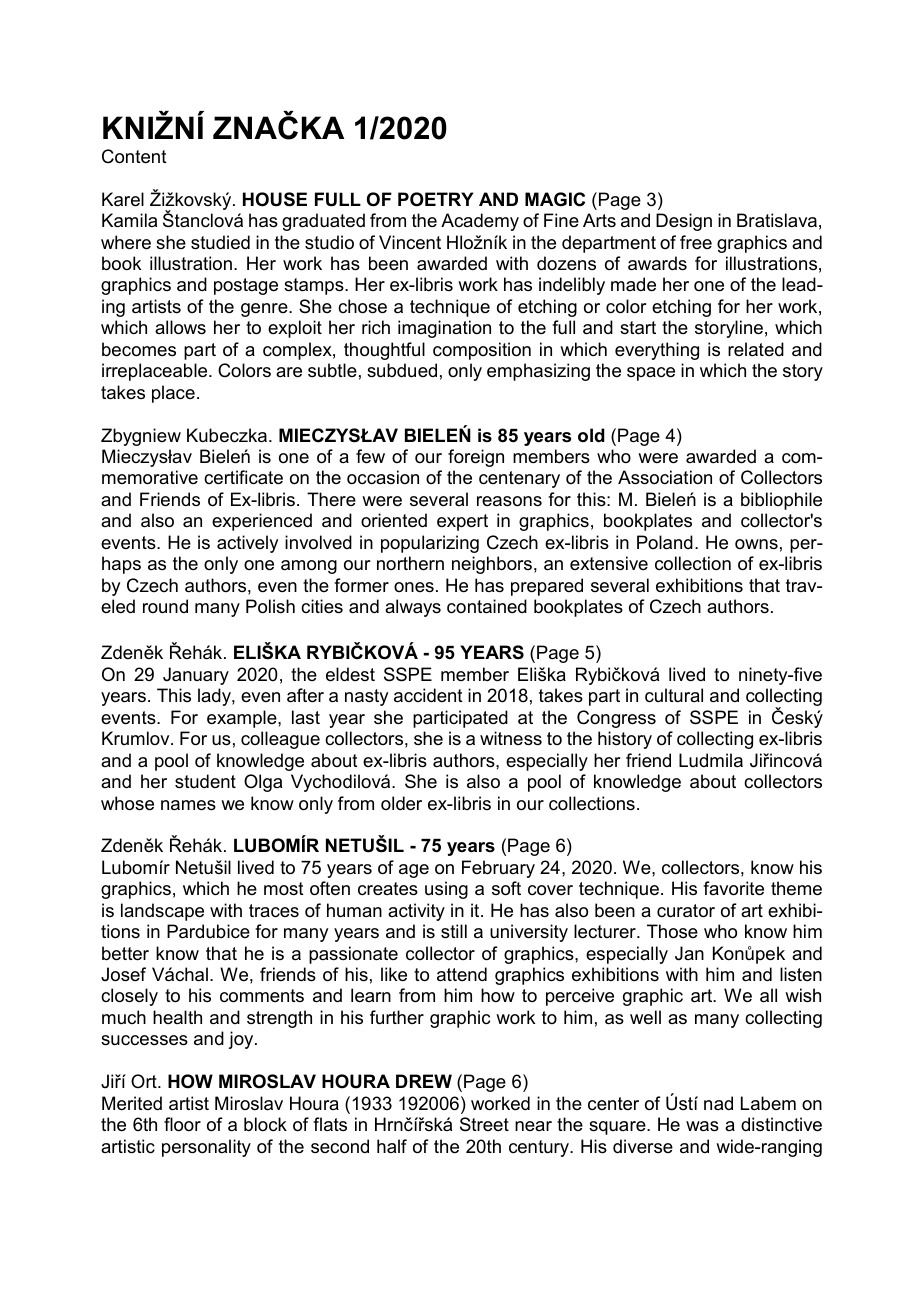 This screenshot has width=924, height=1308. What do you see at coordinates (733, 888) in the screenshot?
I see `favorite` at bounding box center [733, 888].
